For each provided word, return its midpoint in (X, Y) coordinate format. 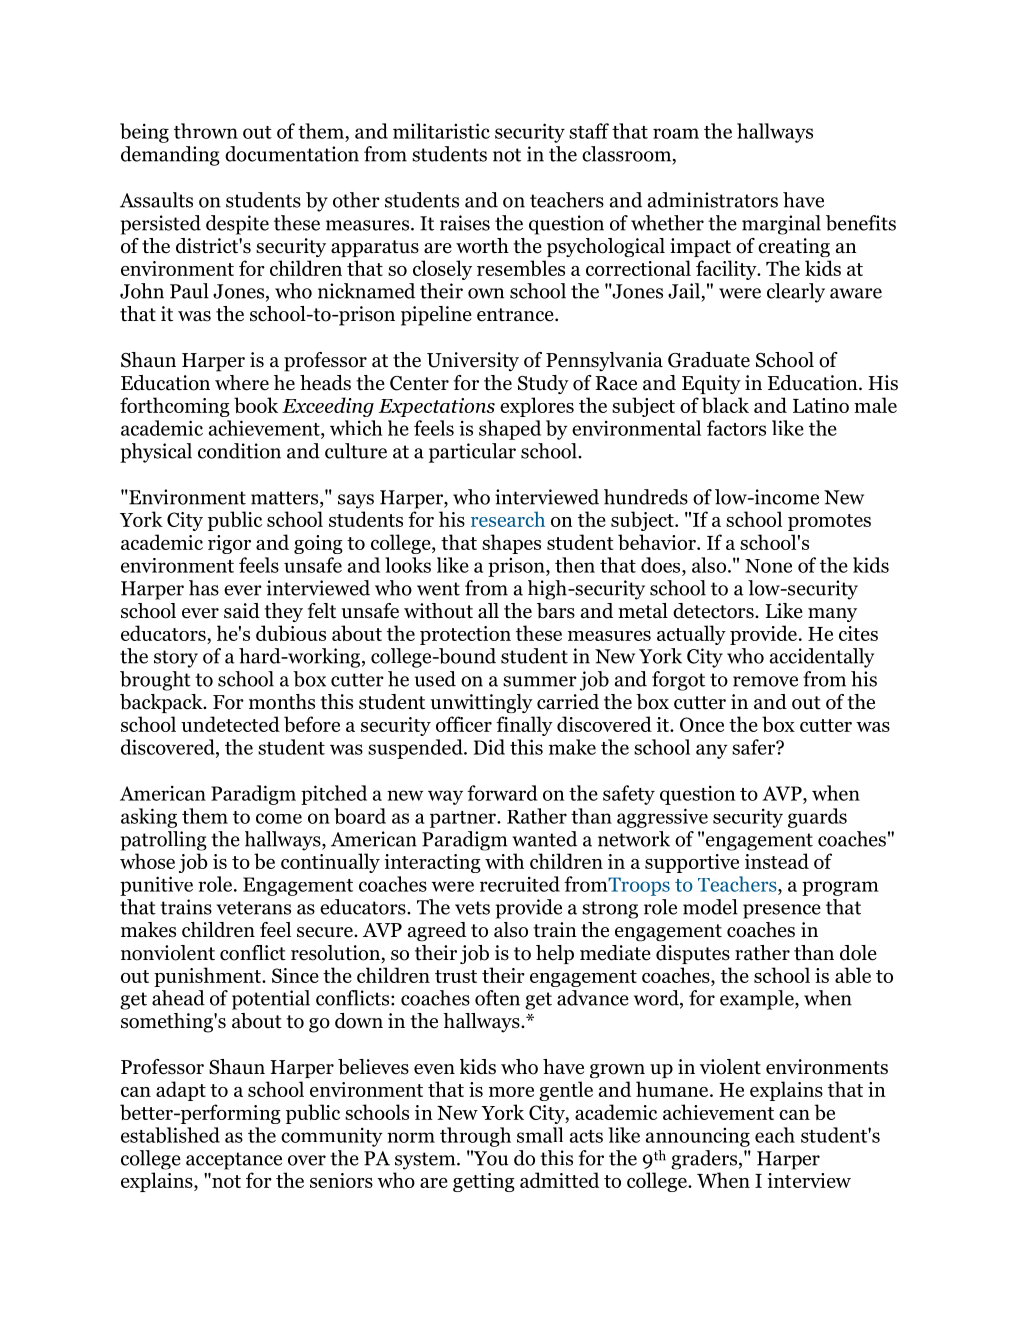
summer (540, 681)
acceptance (234, 1161)
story (176, 659)
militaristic (441, 131)
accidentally (822, 658)
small (540, 1135)
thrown (206, 131)
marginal (781, 225)
